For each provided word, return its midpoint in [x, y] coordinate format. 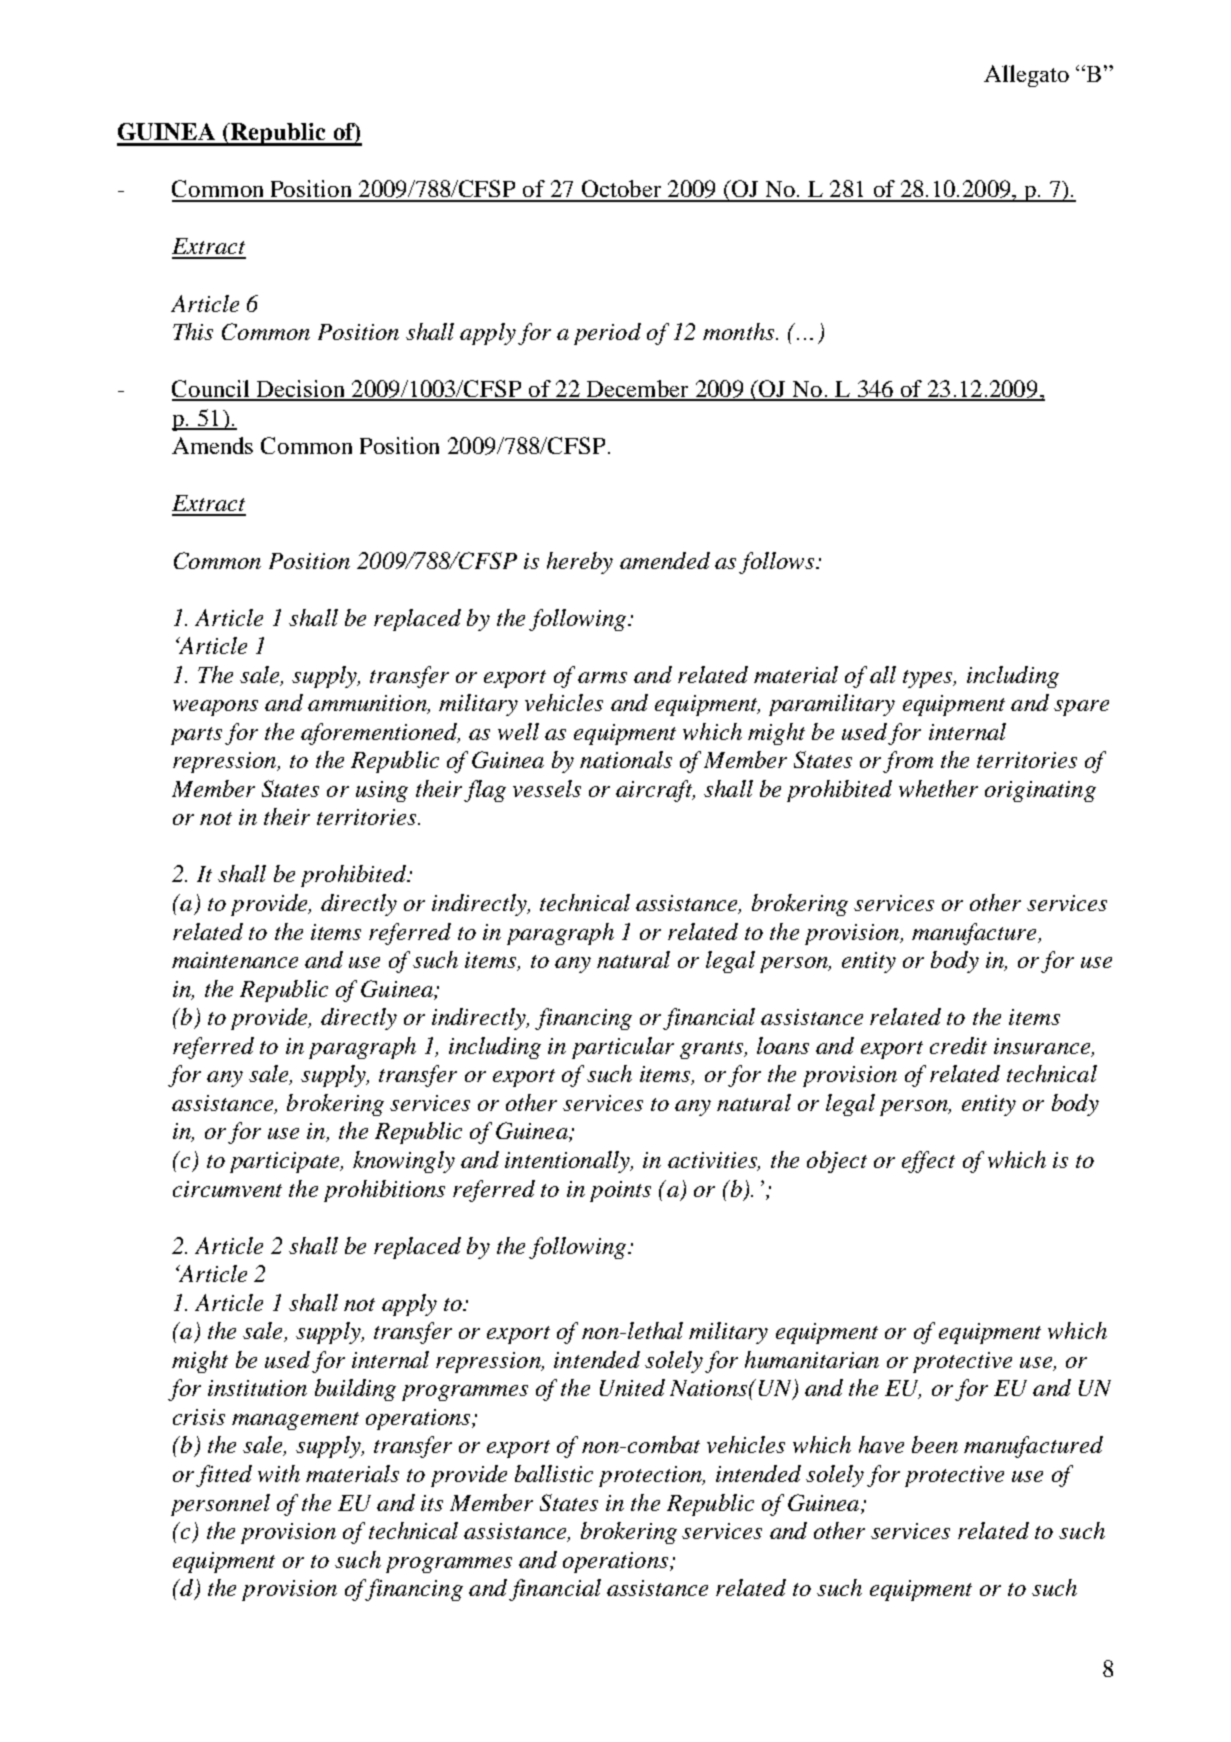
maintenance [235, 960]
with [279, 1473]
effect [928, 1162]
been [935, 1444]
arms [602, 677]
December [637, 390]
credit [958, 1045]
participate [286, 1162]
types [929, 679]
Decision [301, 390]
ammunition [368, 704]
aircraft [655, 791]
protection [651, 1476]
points [620, 1191]
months [740, 331]
